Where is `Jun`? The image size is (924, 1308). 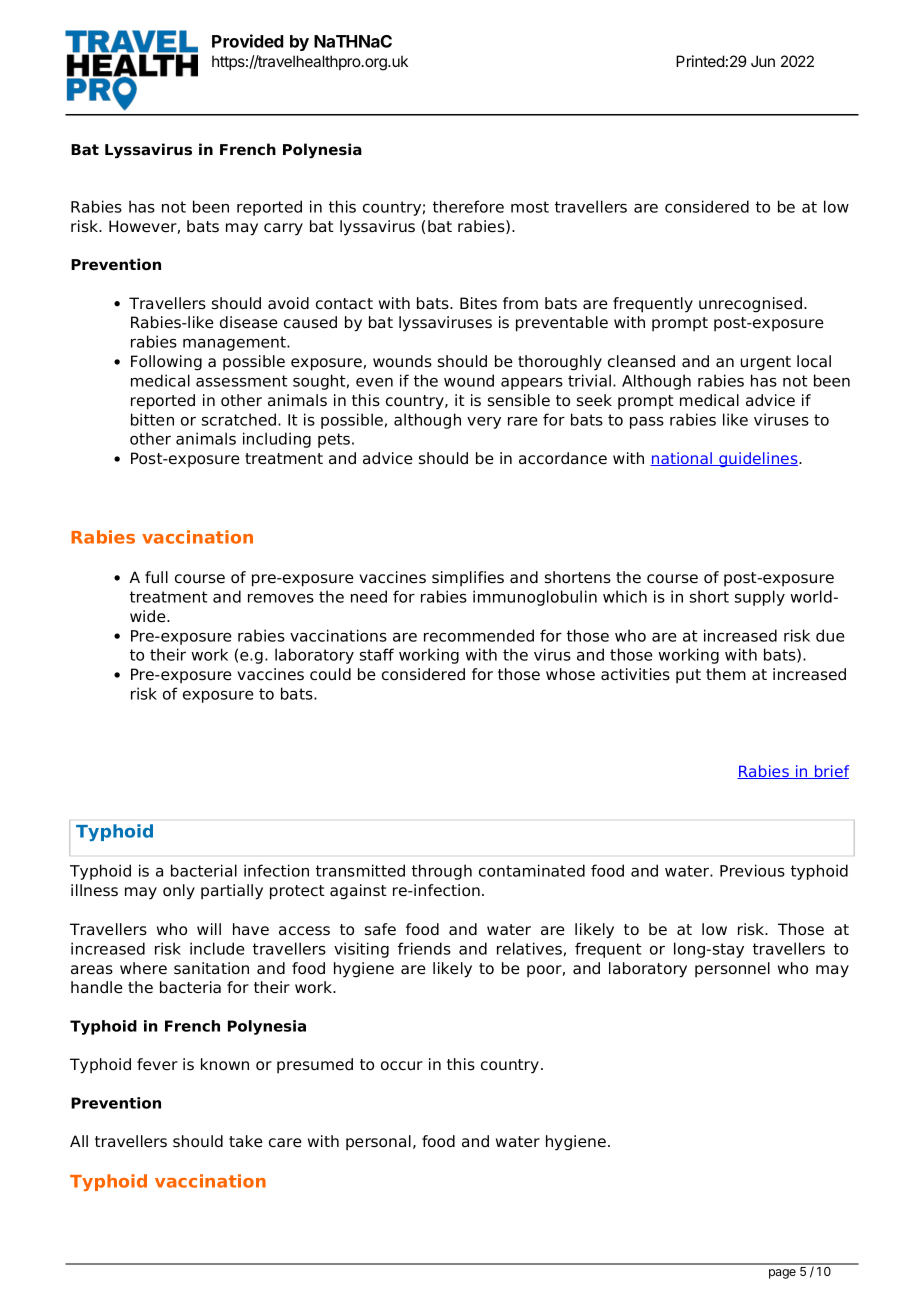 Jun is located at coordinates (763, 61).
